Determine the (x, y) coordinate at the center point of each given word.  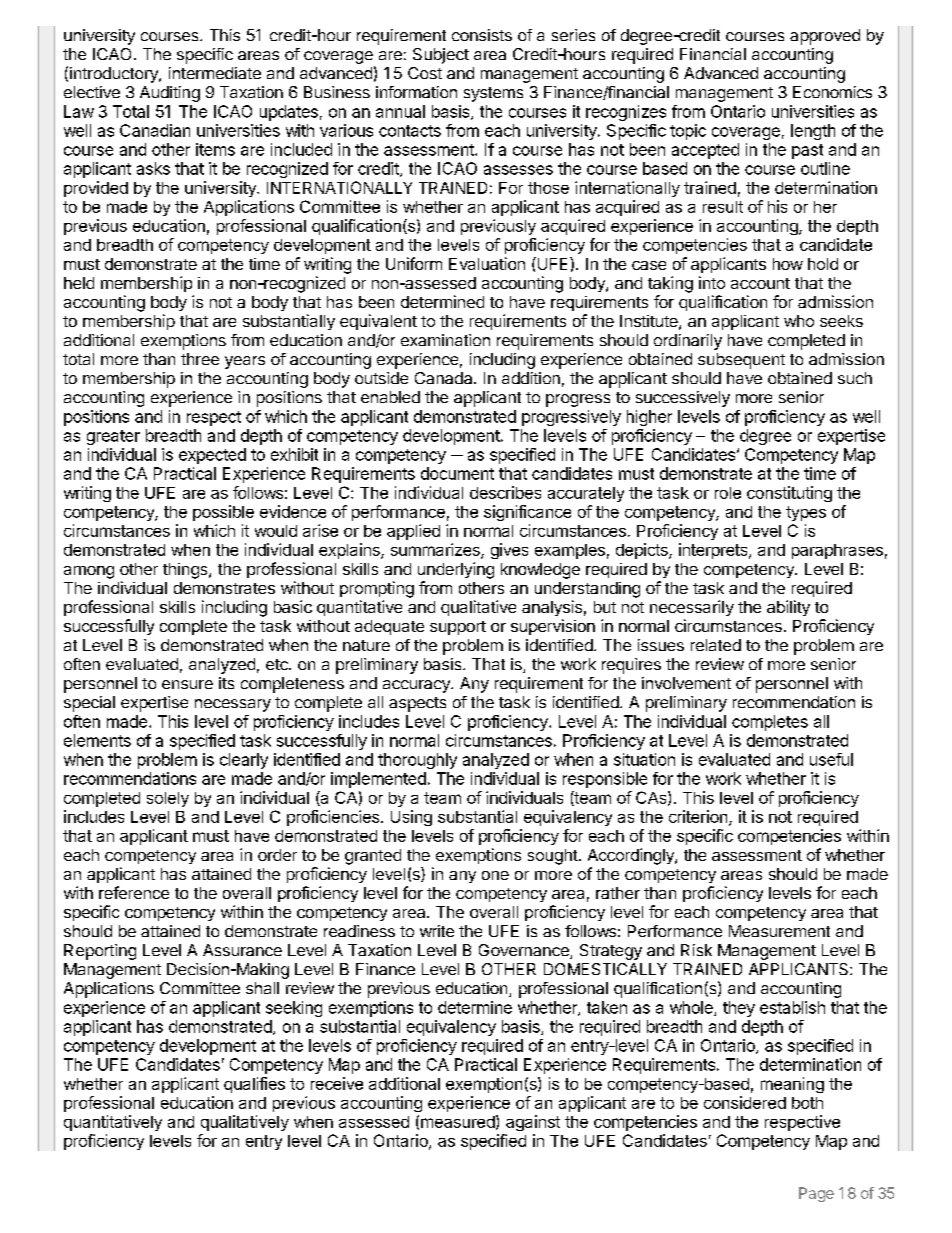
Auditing (170, 94)
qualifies (254, 1085)
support (458, 628)
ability (788, 608)
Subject (441, 56)
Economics (832, 92)
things (186, 571)
